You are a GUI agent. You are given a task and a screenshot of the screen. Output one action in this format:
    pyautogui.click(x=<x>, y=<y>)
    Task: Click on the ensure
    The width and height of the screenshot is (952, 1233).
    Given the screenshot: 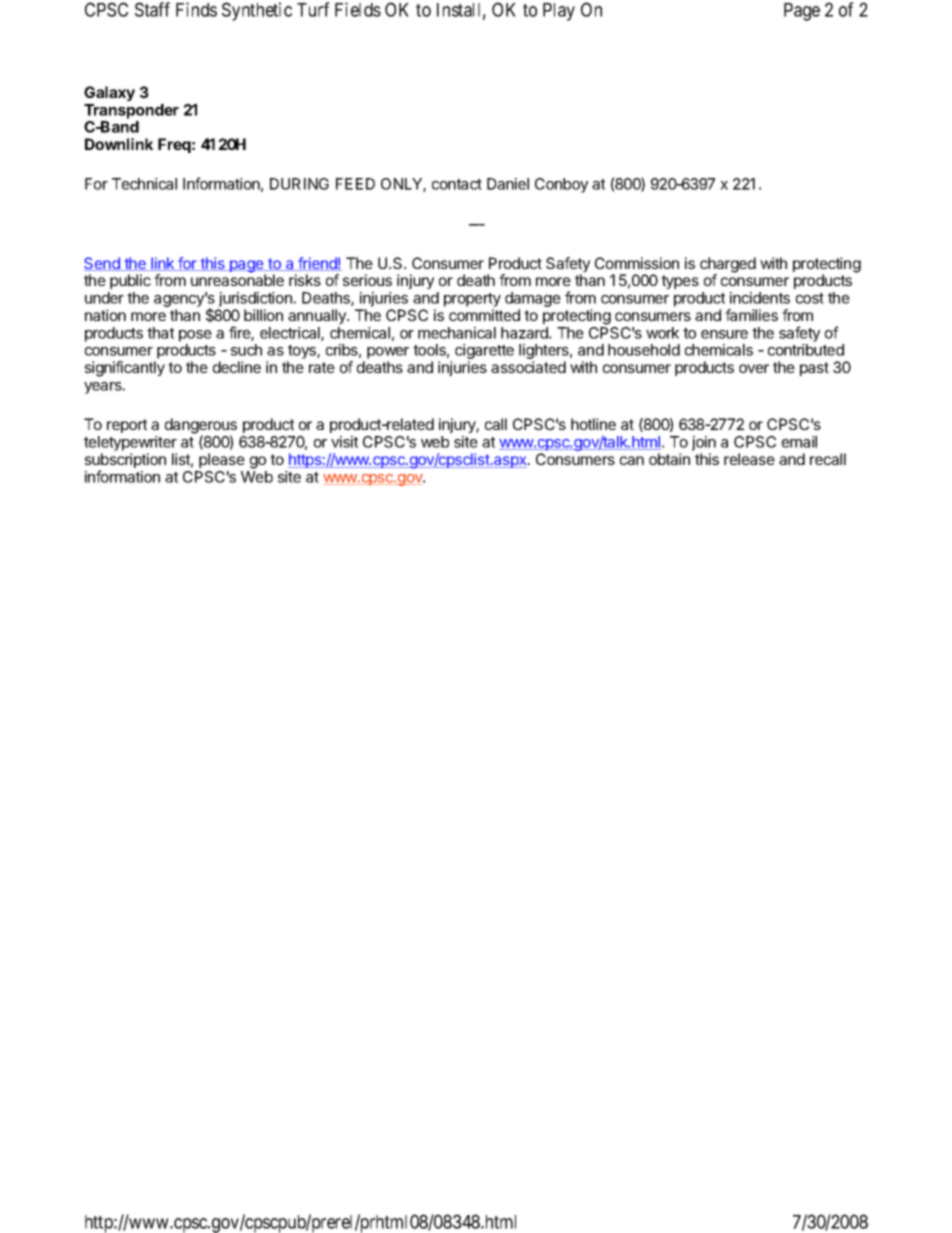 What is the action you would take?
    pyautogui.click(x=724, y=334)
